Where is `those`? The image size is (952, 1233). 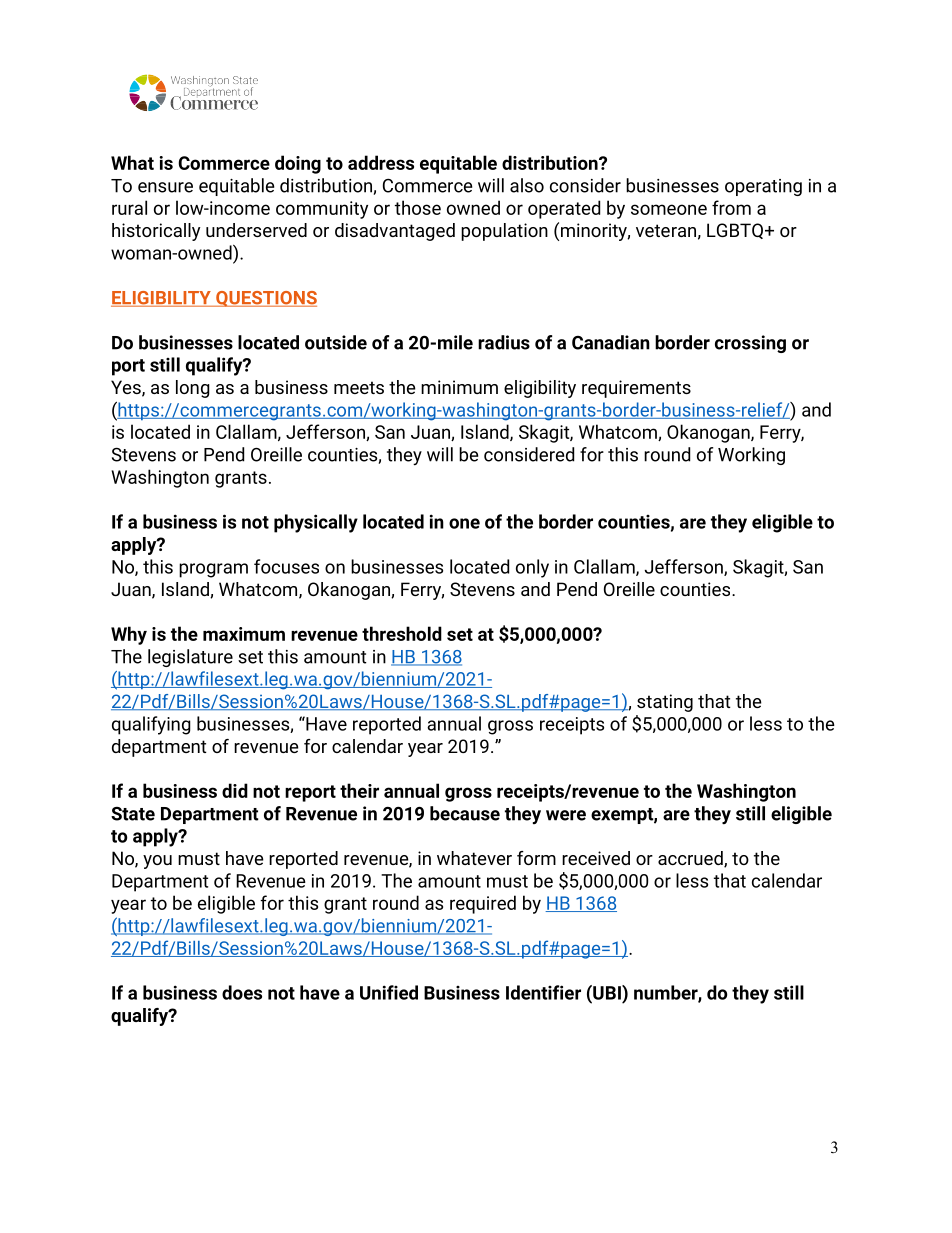
those is located at coordinates (418, 207).
